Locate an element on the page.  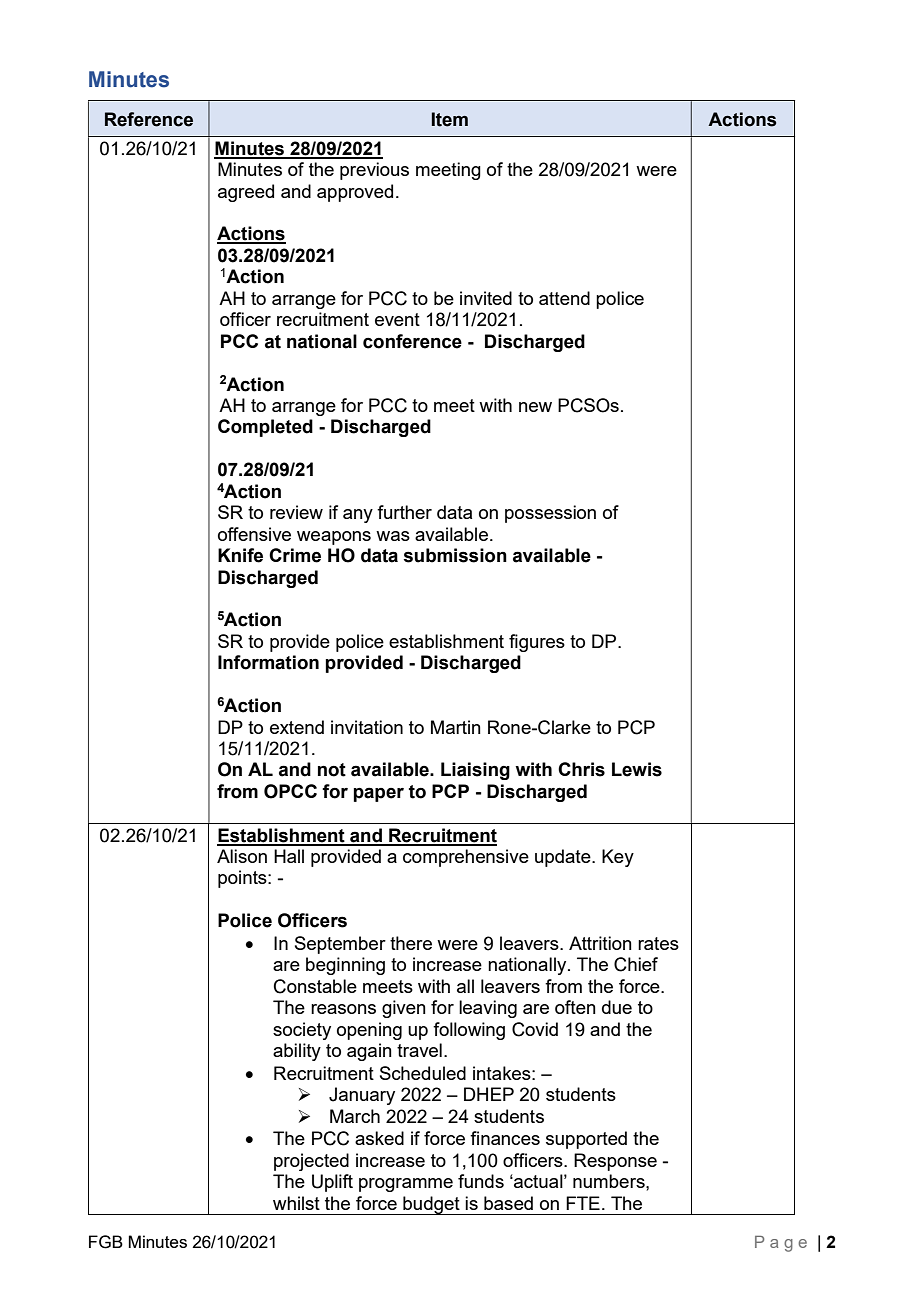
Completed is located at coordinates (265, 428).
